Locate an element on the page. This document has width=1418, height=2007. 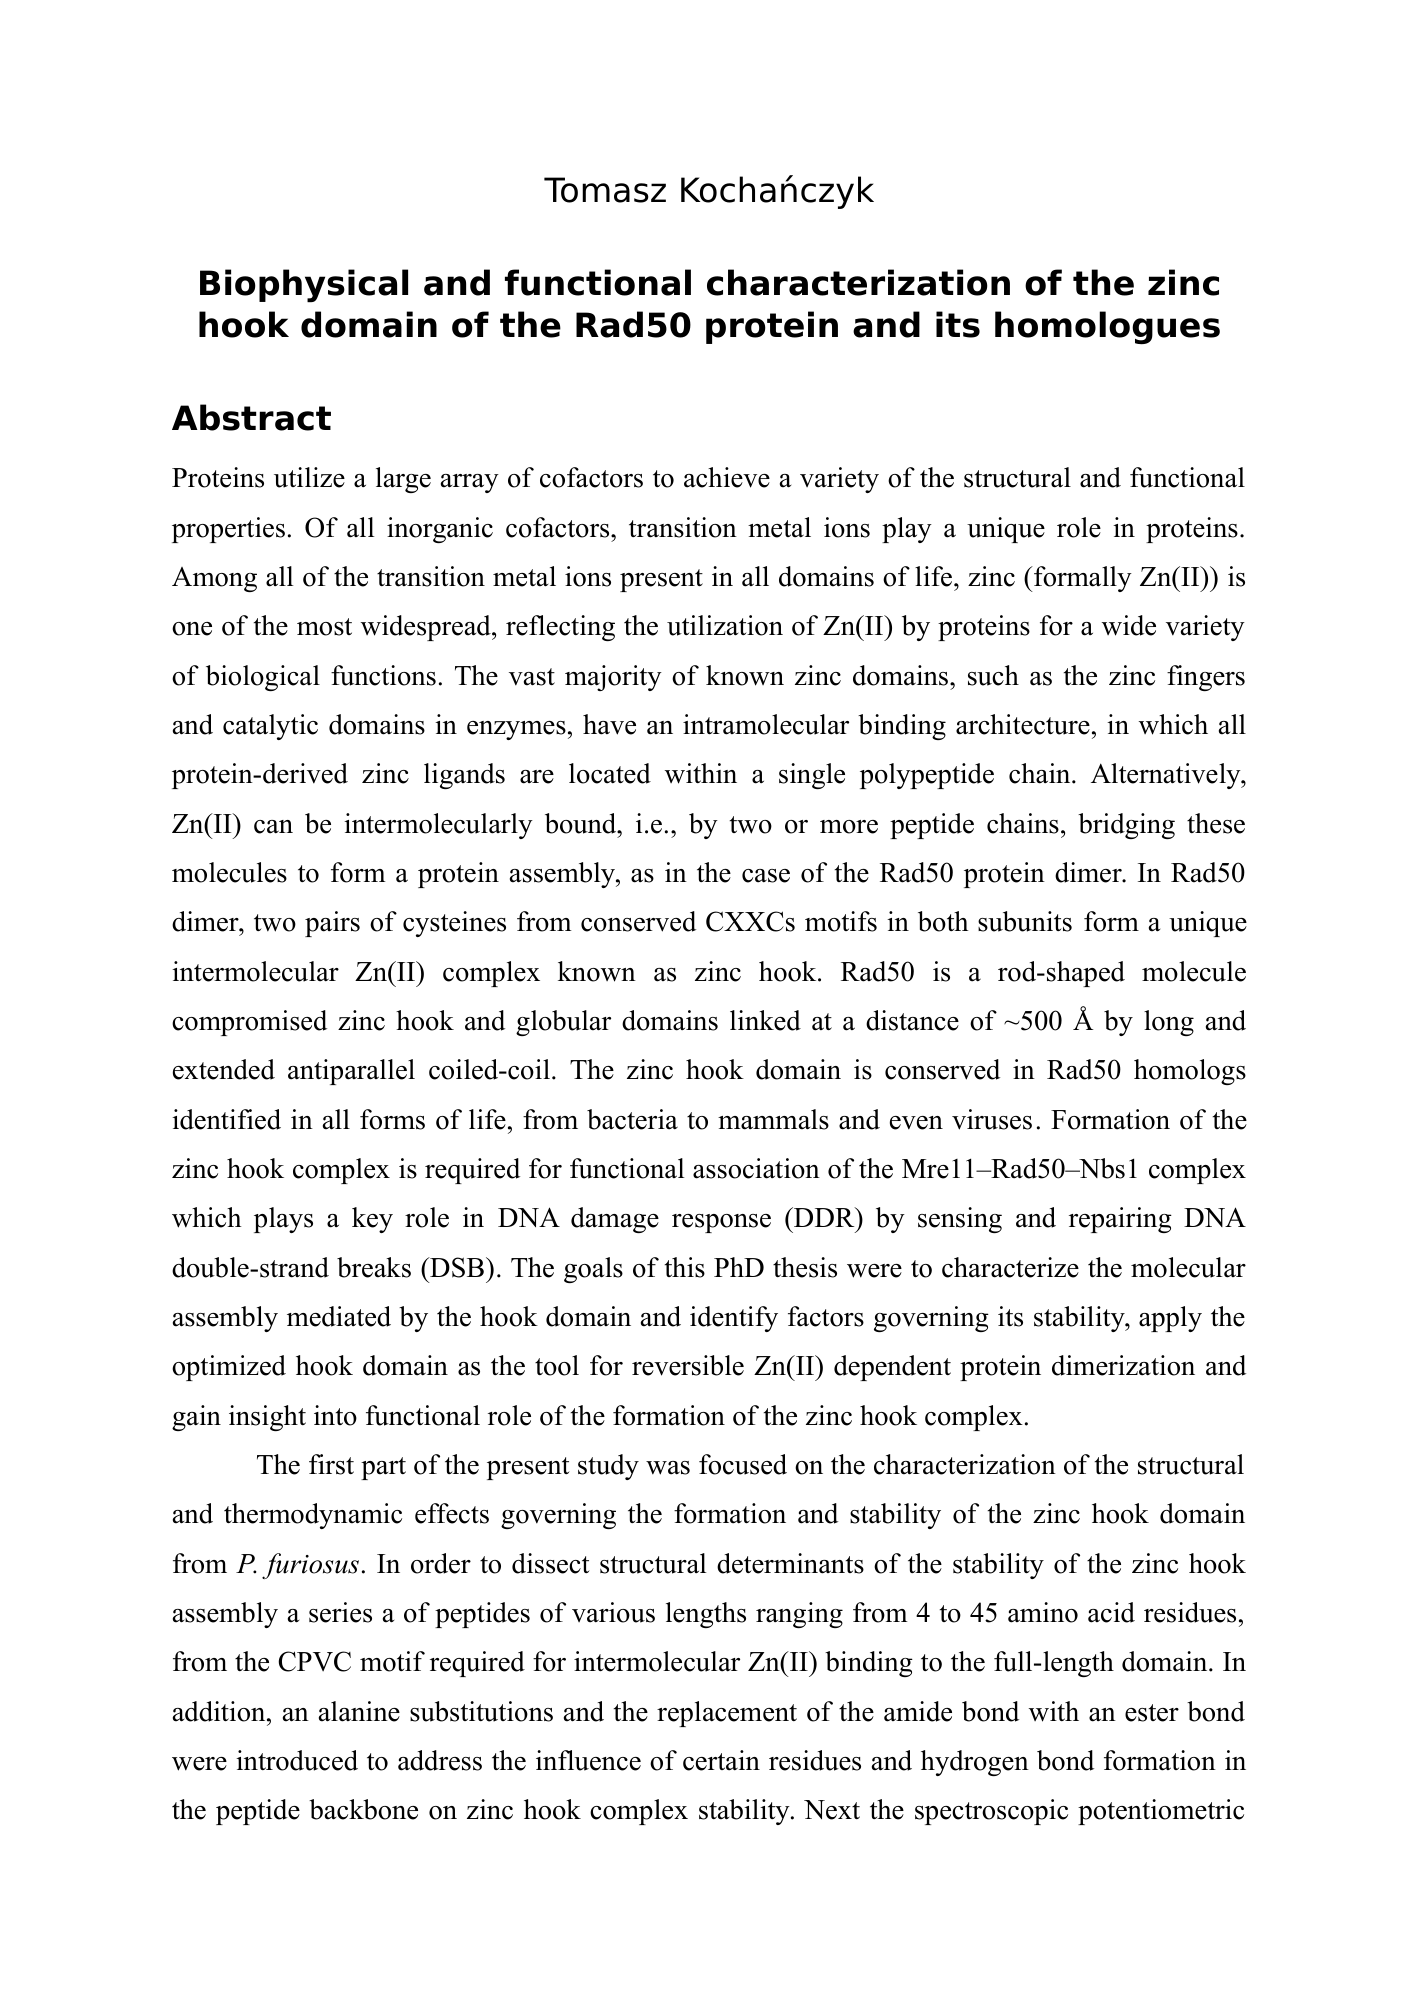
association is located at coordinates (756, 1168).
